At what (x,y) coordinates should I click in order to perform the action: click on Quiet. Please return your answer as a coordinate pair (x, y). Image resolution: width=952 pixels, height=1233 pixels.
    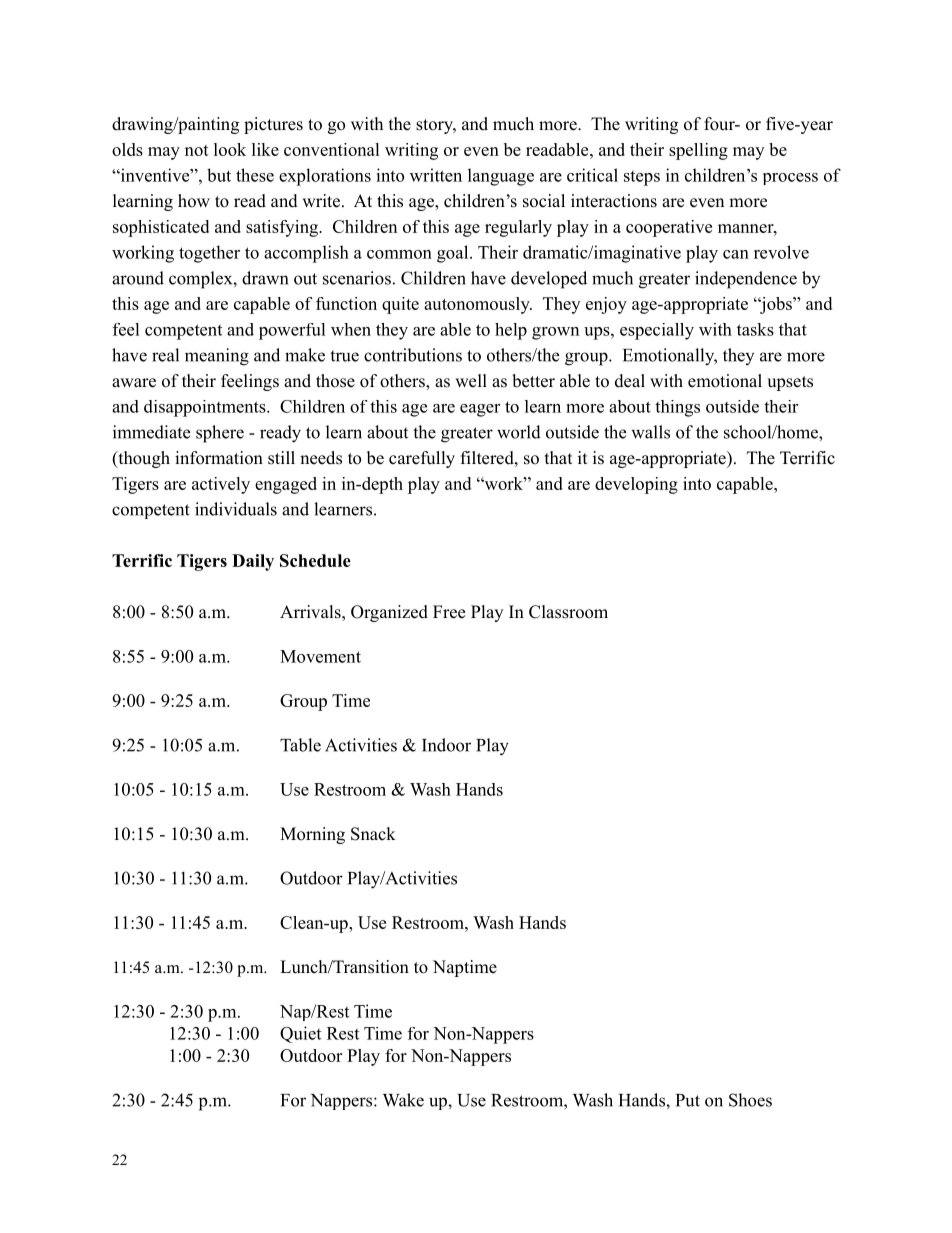
    Looking at the image, I should click on (300, 1034).
